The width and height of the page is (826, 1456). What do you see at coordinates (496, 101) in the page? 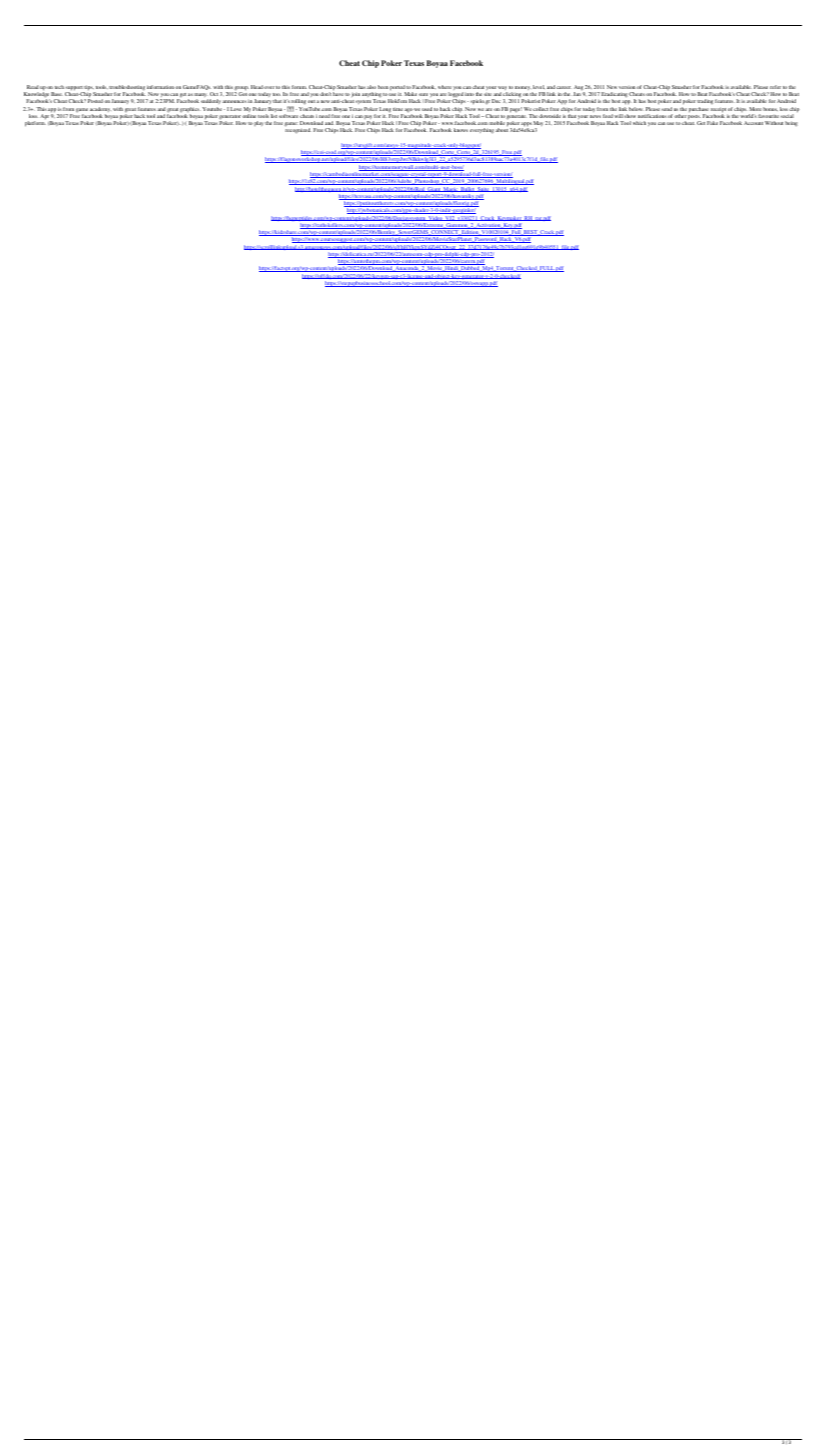
I see `Dec` at bounding box center [496, 101].
